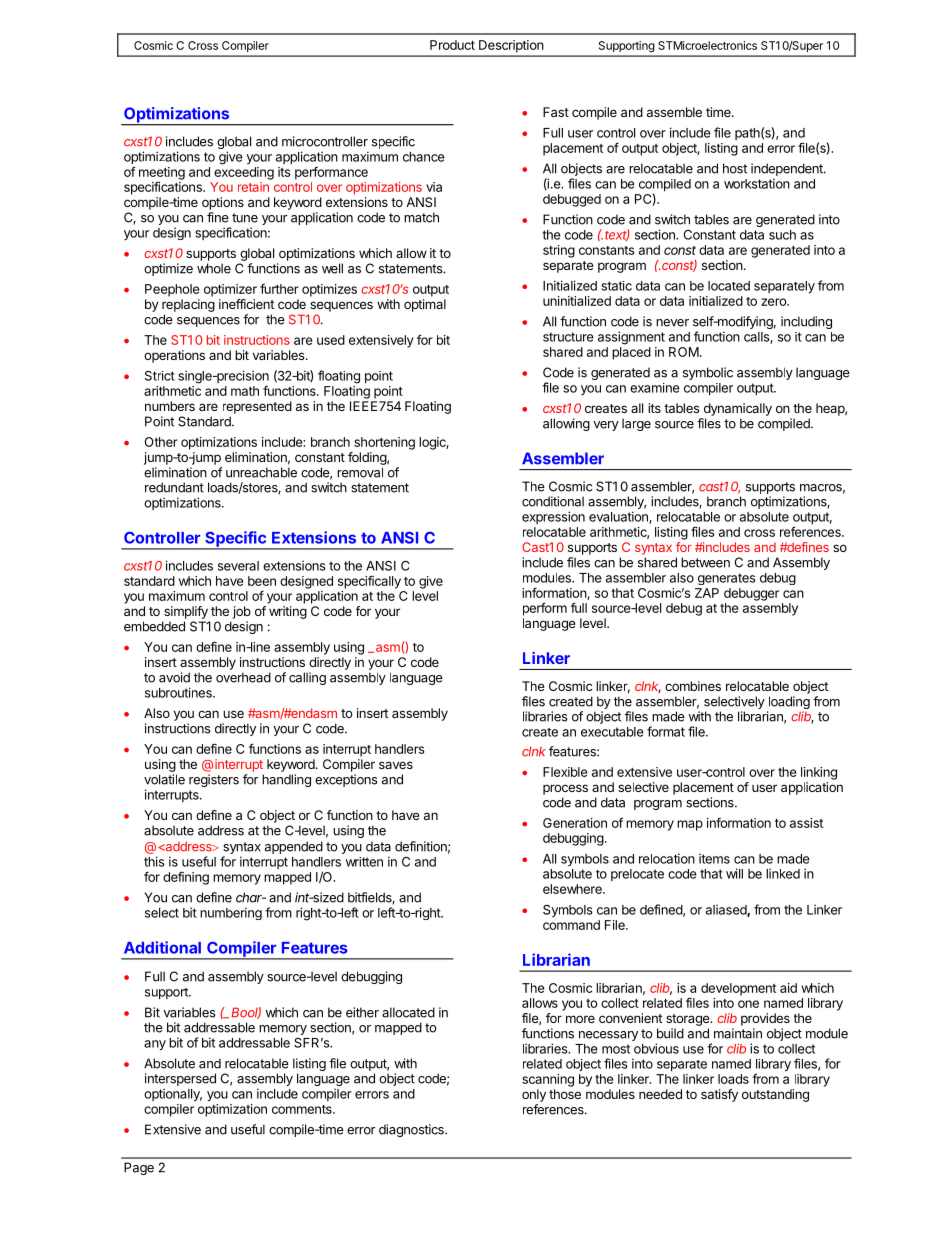  I want to click on host, so click(735, 168).
